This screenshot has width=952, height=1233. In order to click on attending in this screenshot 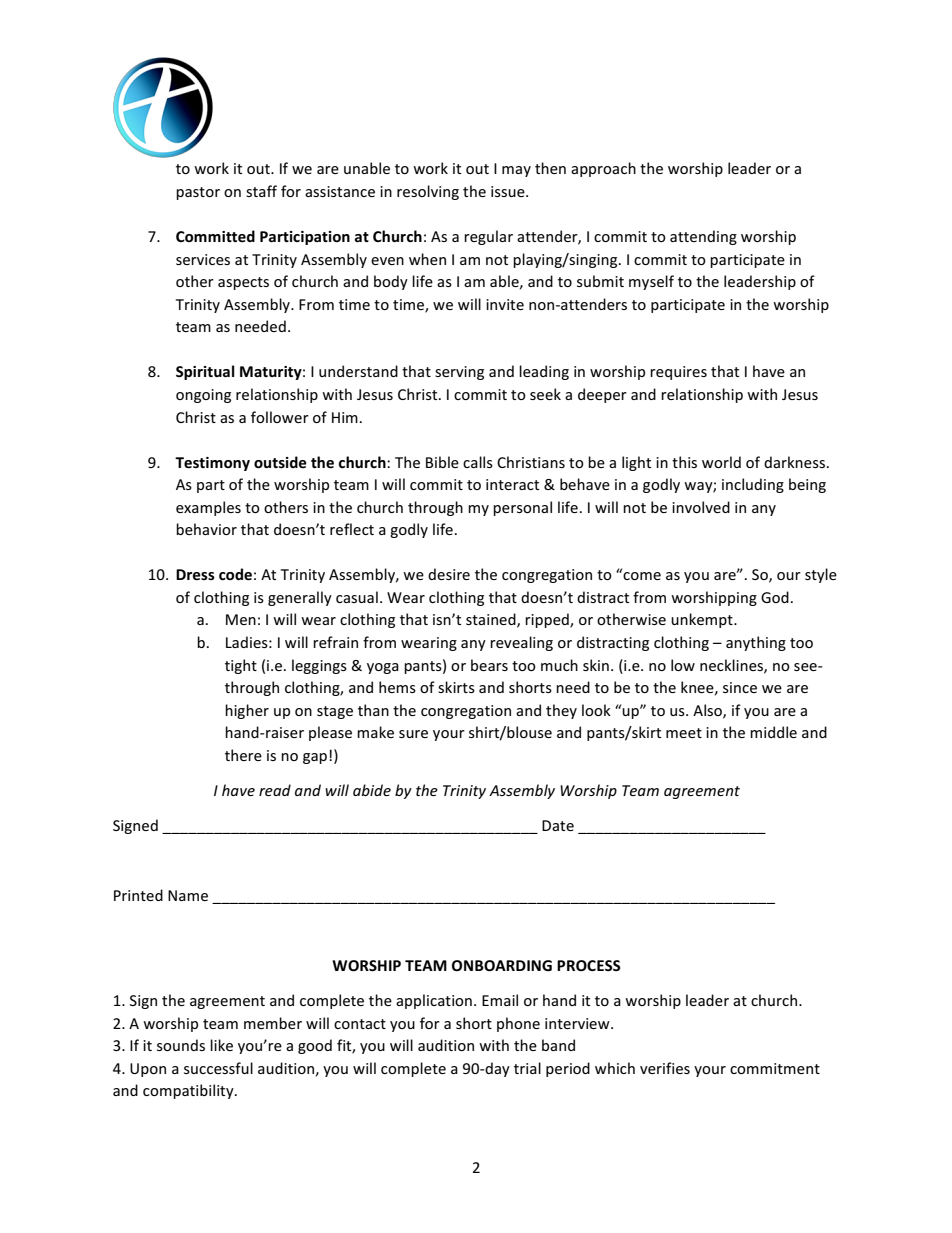, I will do `click(703, 237)`.
